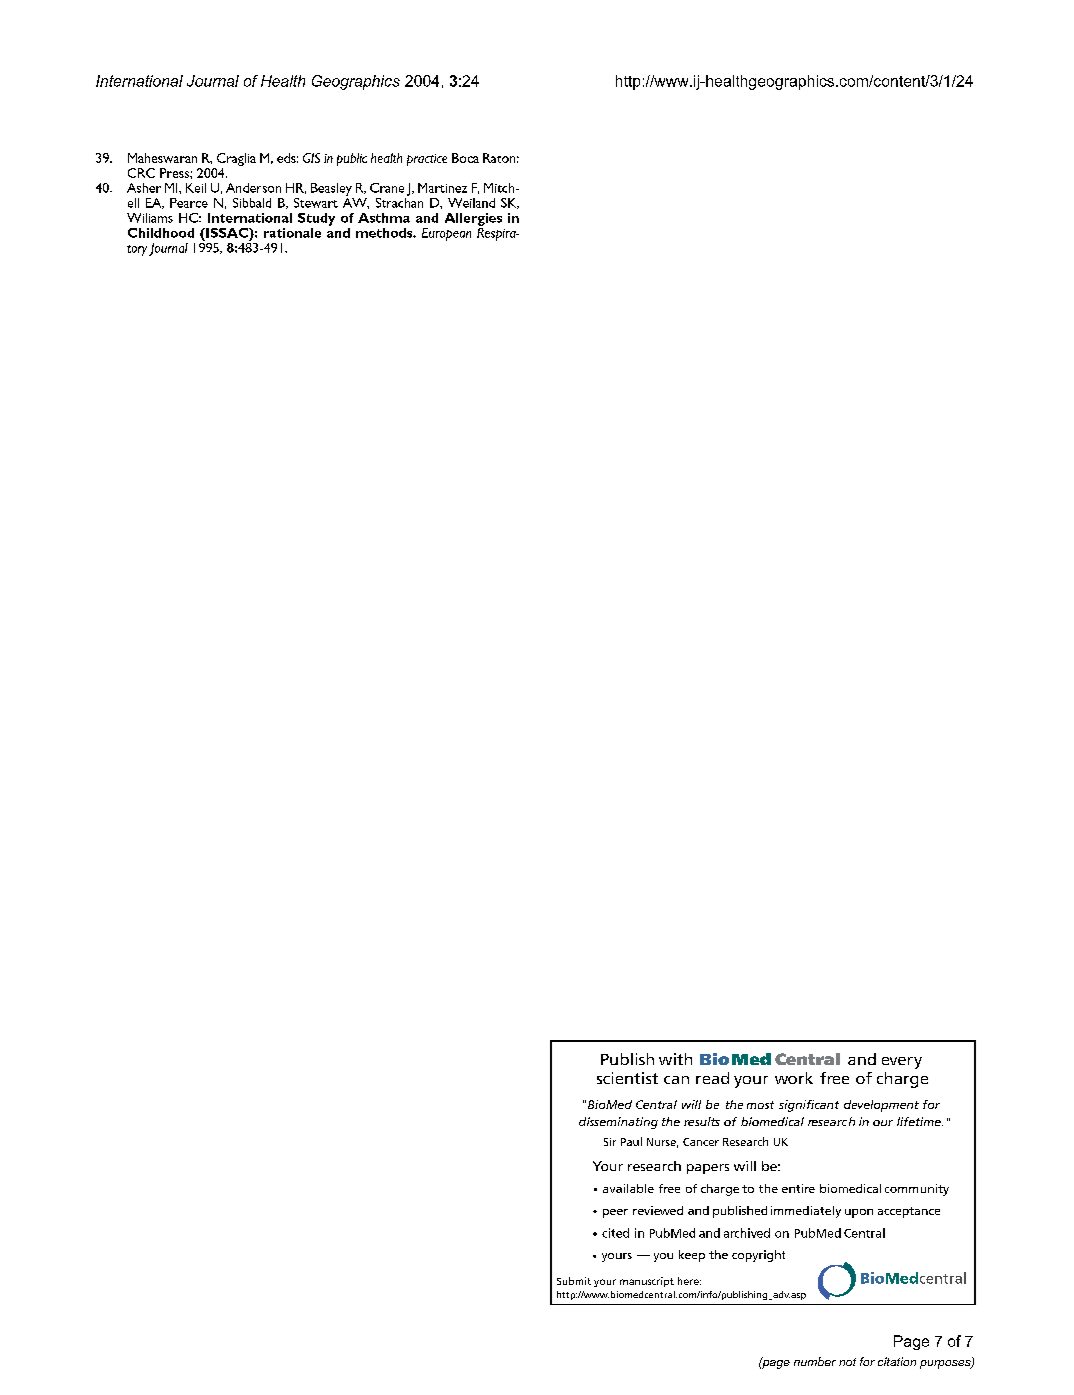 This screenshot has height=1395, width=1074. What do you see at coordinates (473, 219) in the screenshot?
I see `Allergies` at bounding box center [473, 219].
